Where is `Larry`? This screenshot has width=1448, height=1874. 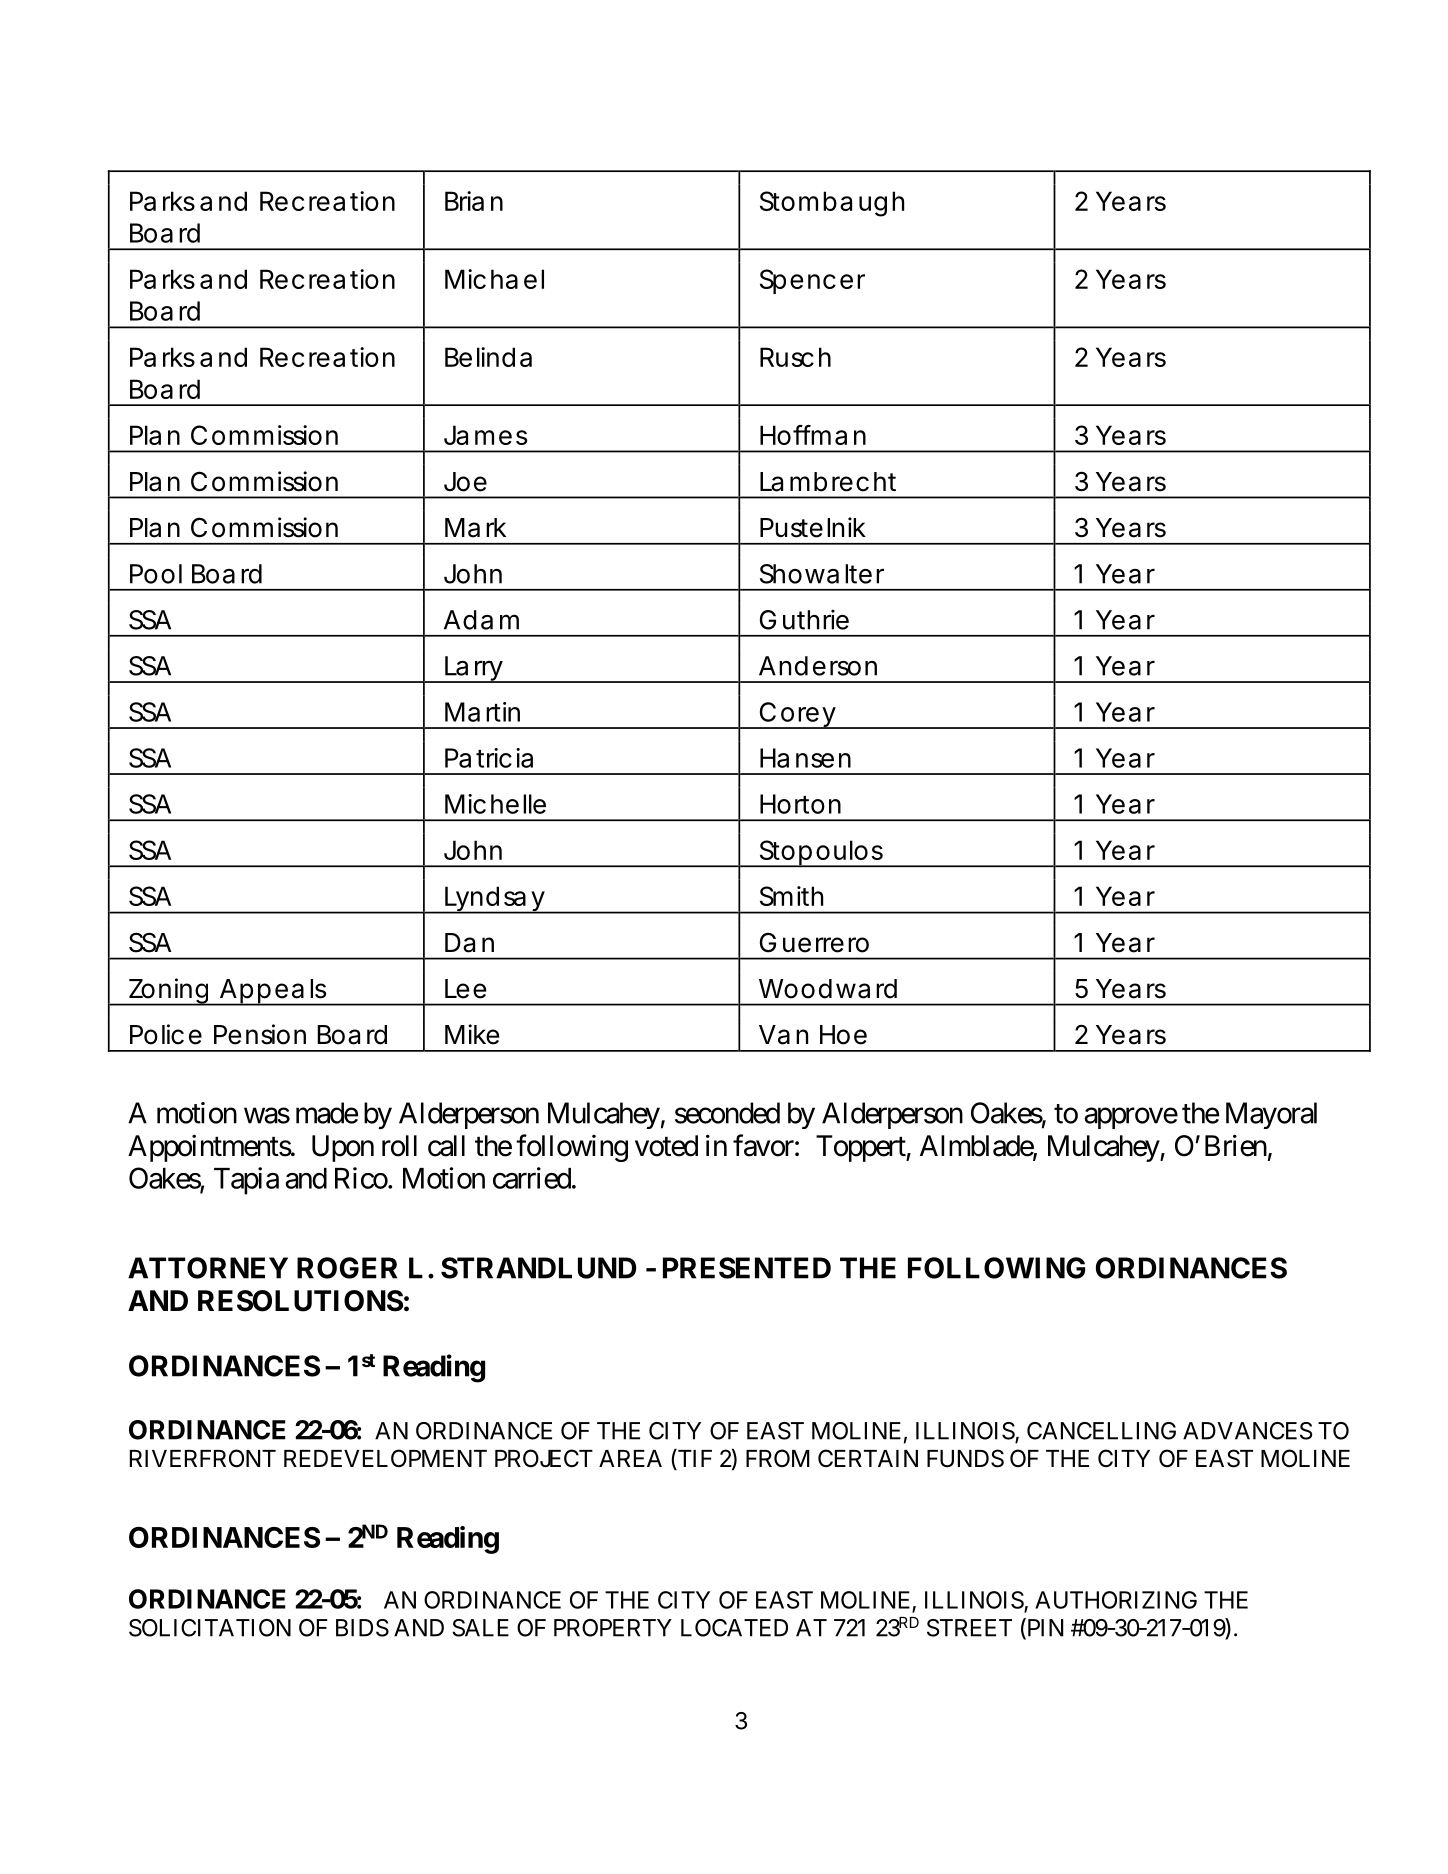
Larry is located at coordinates (474, 669).
